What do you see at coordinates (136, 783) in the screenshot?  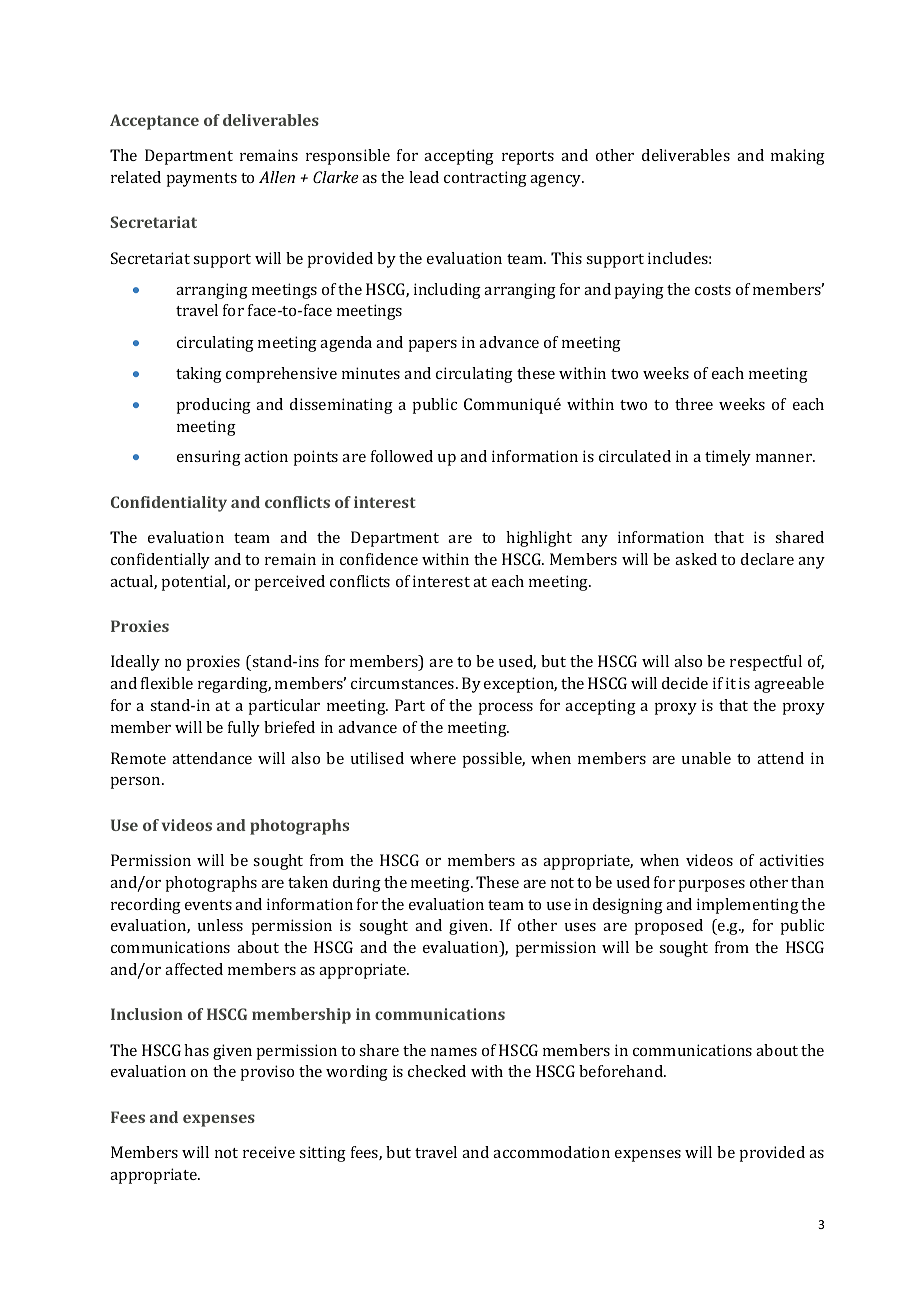 I see `person` at bounding box center [136, 783].
